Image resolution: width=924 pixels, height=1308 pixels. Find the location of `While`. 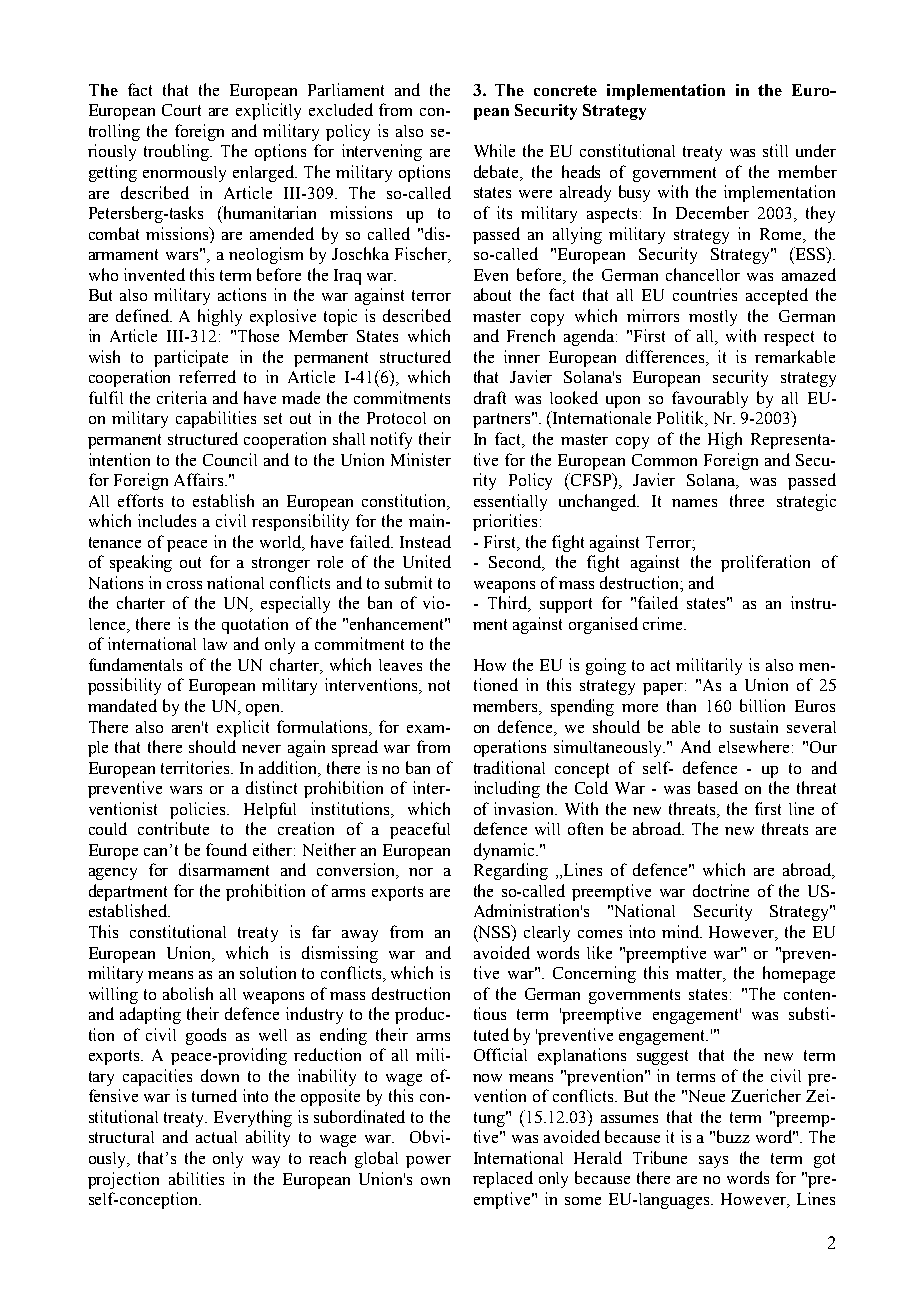

While is located at coordinates (494, 150).
